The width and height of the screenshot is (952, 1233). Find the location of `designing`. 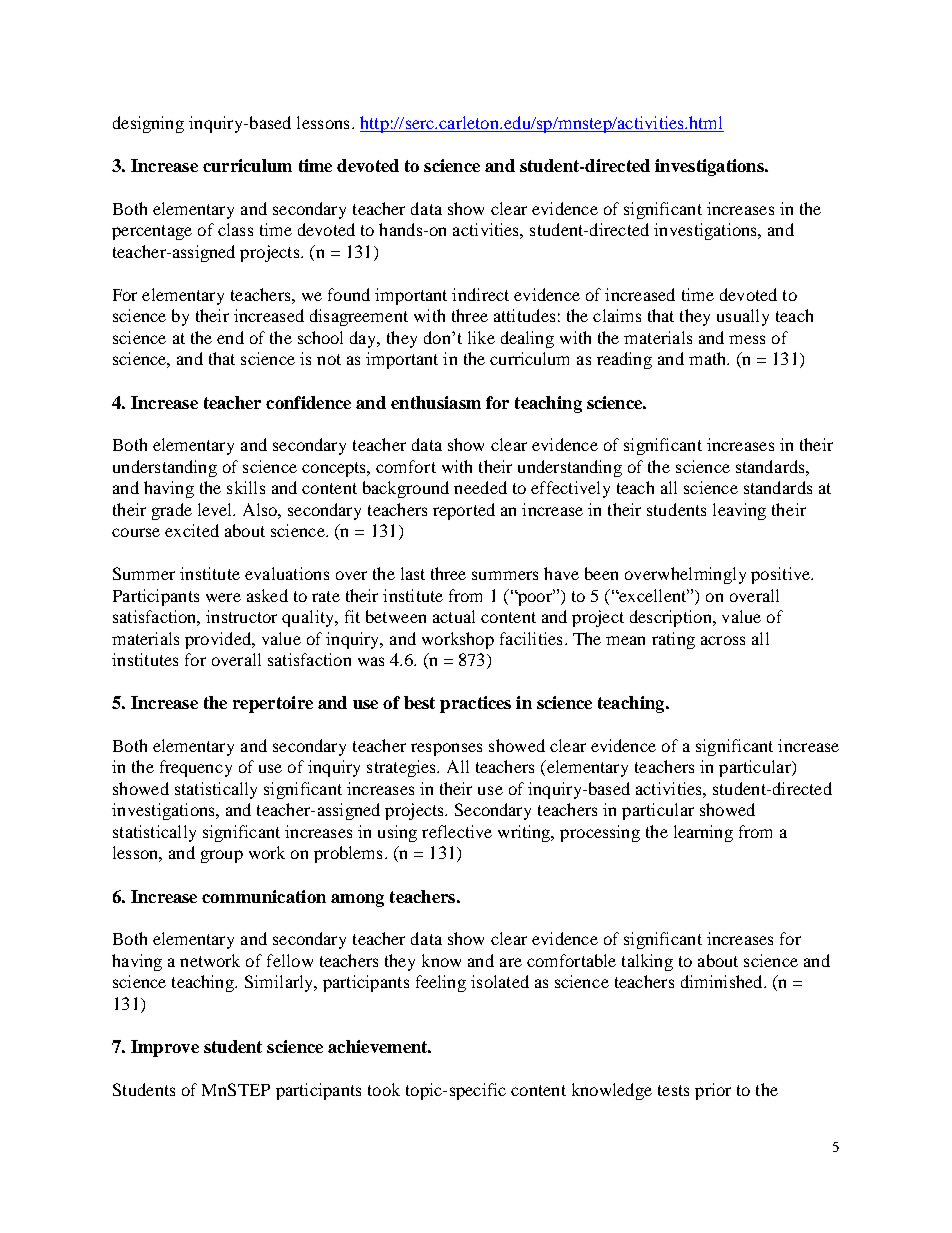

designing is located at coordinates (148, 124).
